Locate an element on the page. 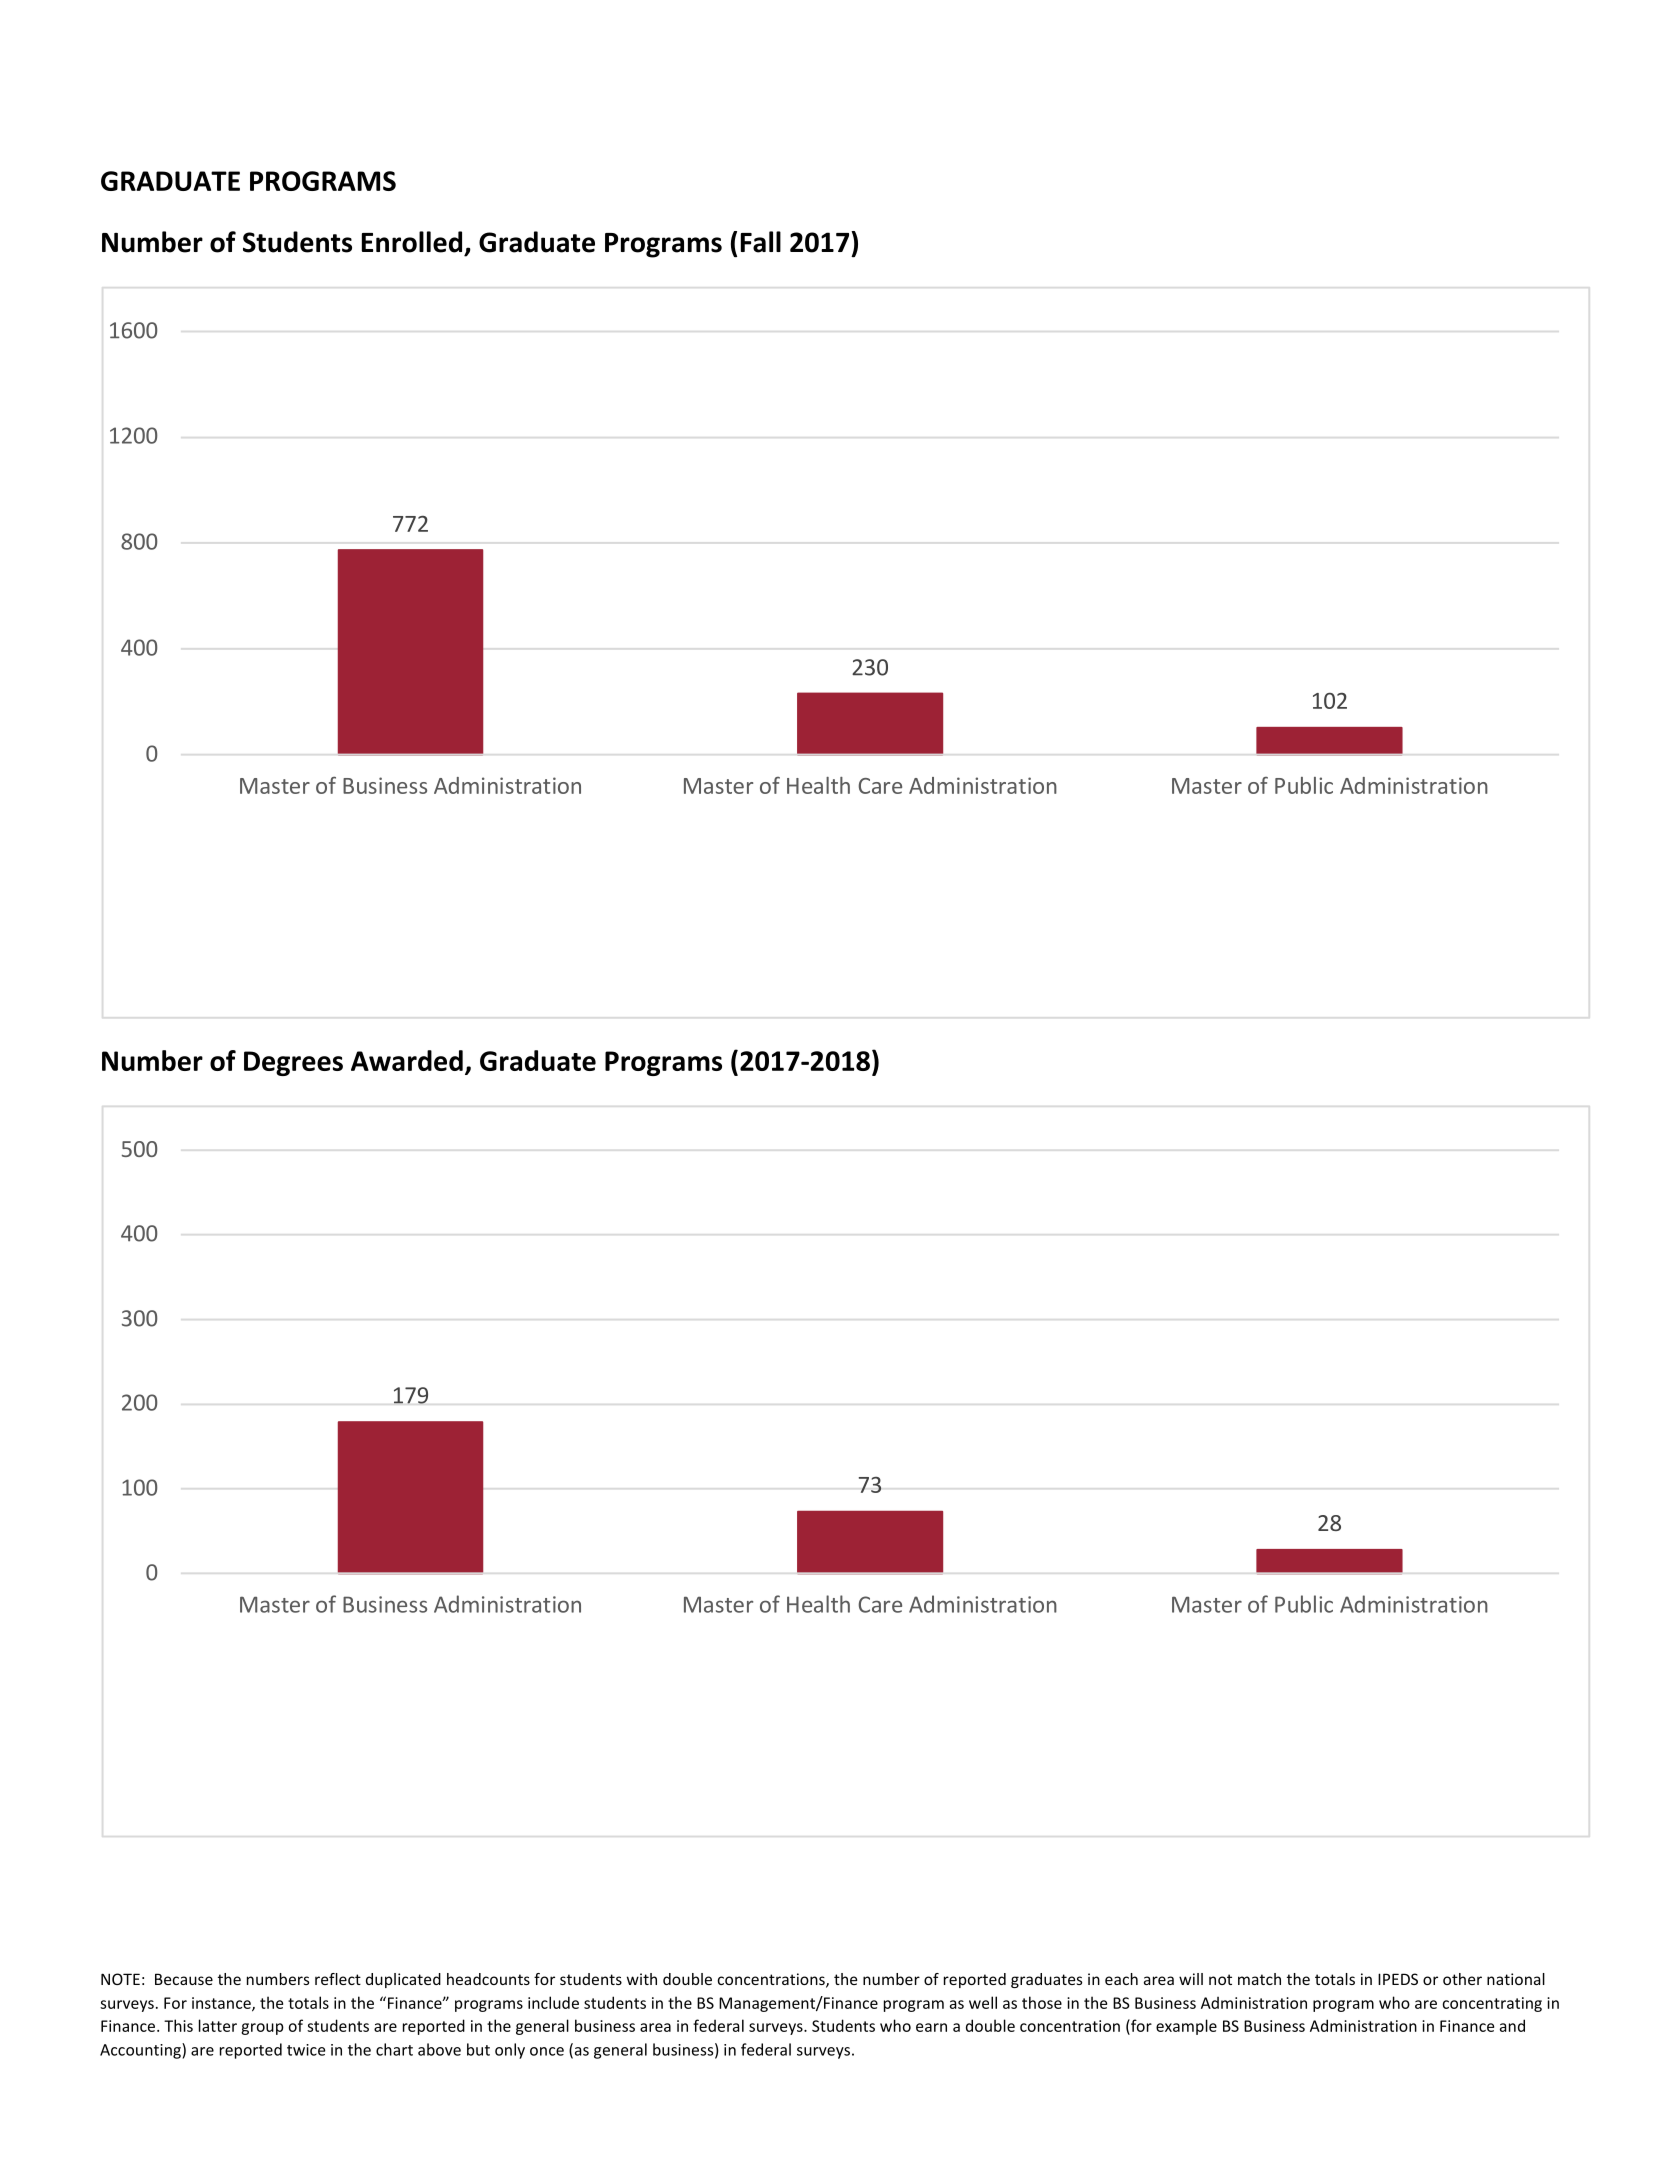 The image size is (1678, 2172). Awarded is located at coordinates (407, 1060).
